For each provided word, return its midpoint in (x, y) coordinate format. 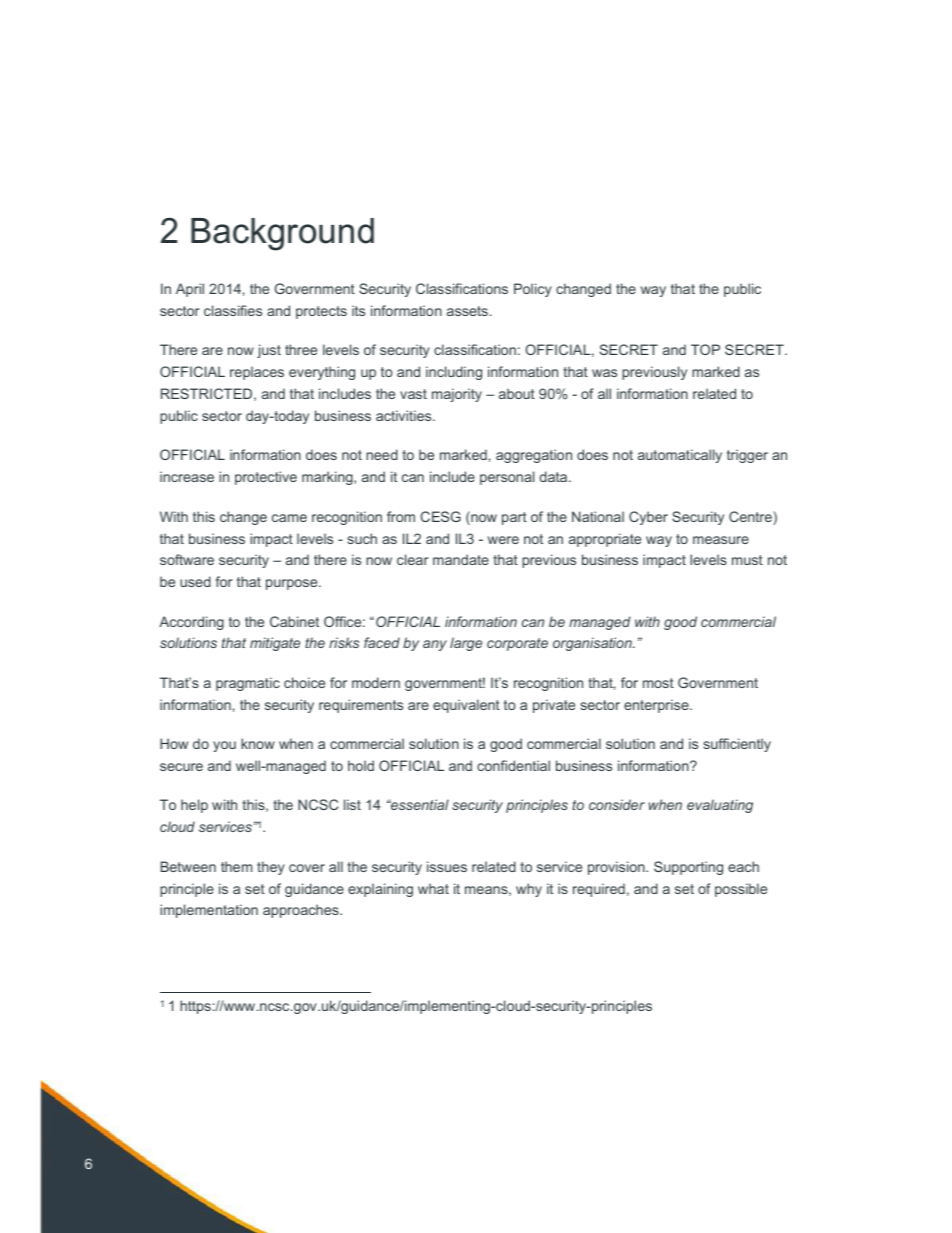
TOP (705, 349)
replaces (257, 373)
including (454, 373)
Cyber (648, 518)
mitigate (275, 644)
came (289, 518)
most (658, 683)
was (604, 373)
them (236, 866)
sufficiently (737, 745)
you (224, 746)
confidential (513, 765)
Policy (533, 290)
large (466, 644)
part (514, 518)
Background (282, 234)
